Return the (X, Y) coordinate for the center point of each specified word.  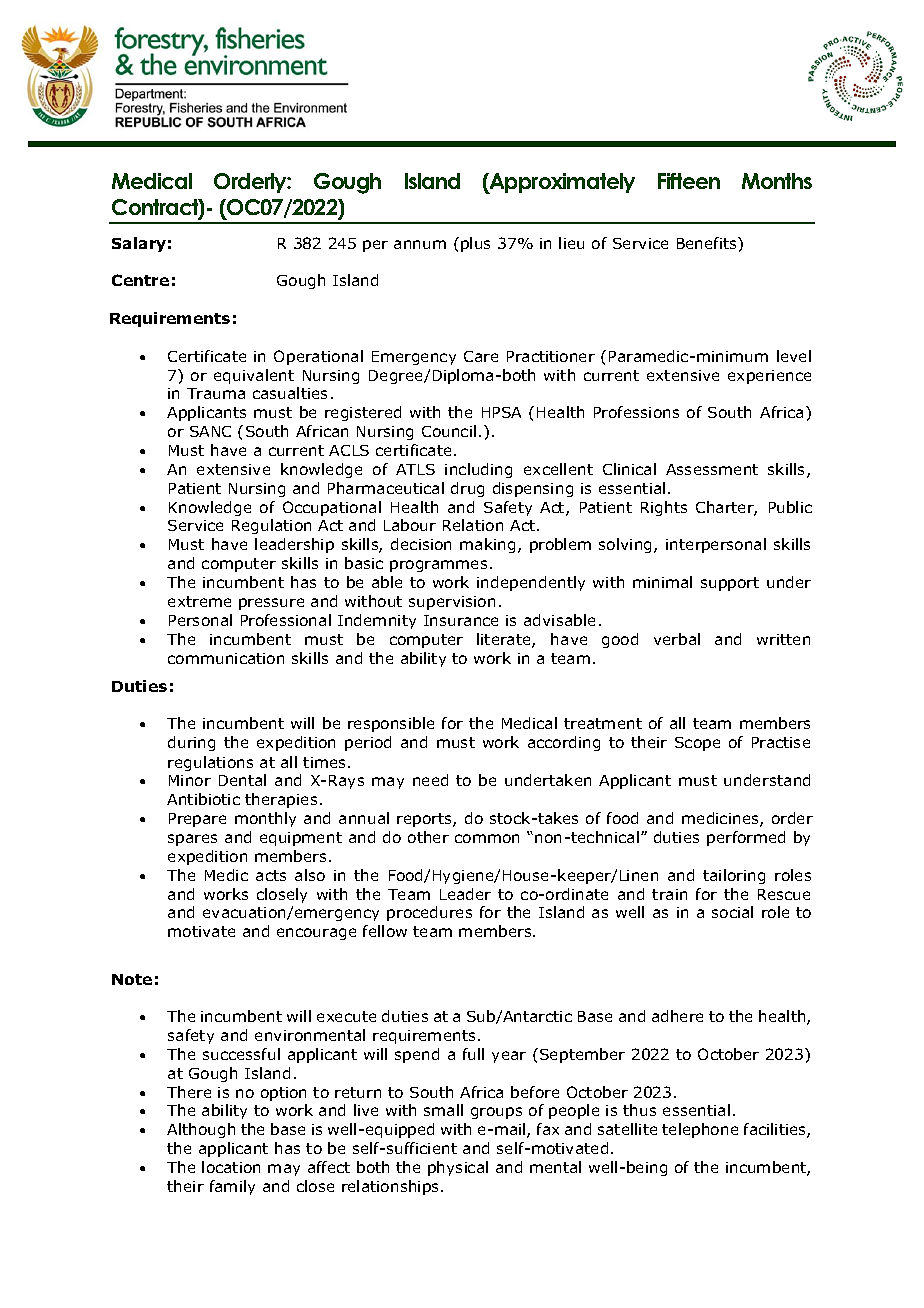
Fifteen (689, 181)
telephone (700, 1130)
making (487, 545)
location (231, 1167)
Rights (664, 508)
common (487, 838)
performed (746, 838)
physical (458, 1168)
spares (192, 840)
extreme (199, 601)
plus (475, 244)
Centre (140, 280)
